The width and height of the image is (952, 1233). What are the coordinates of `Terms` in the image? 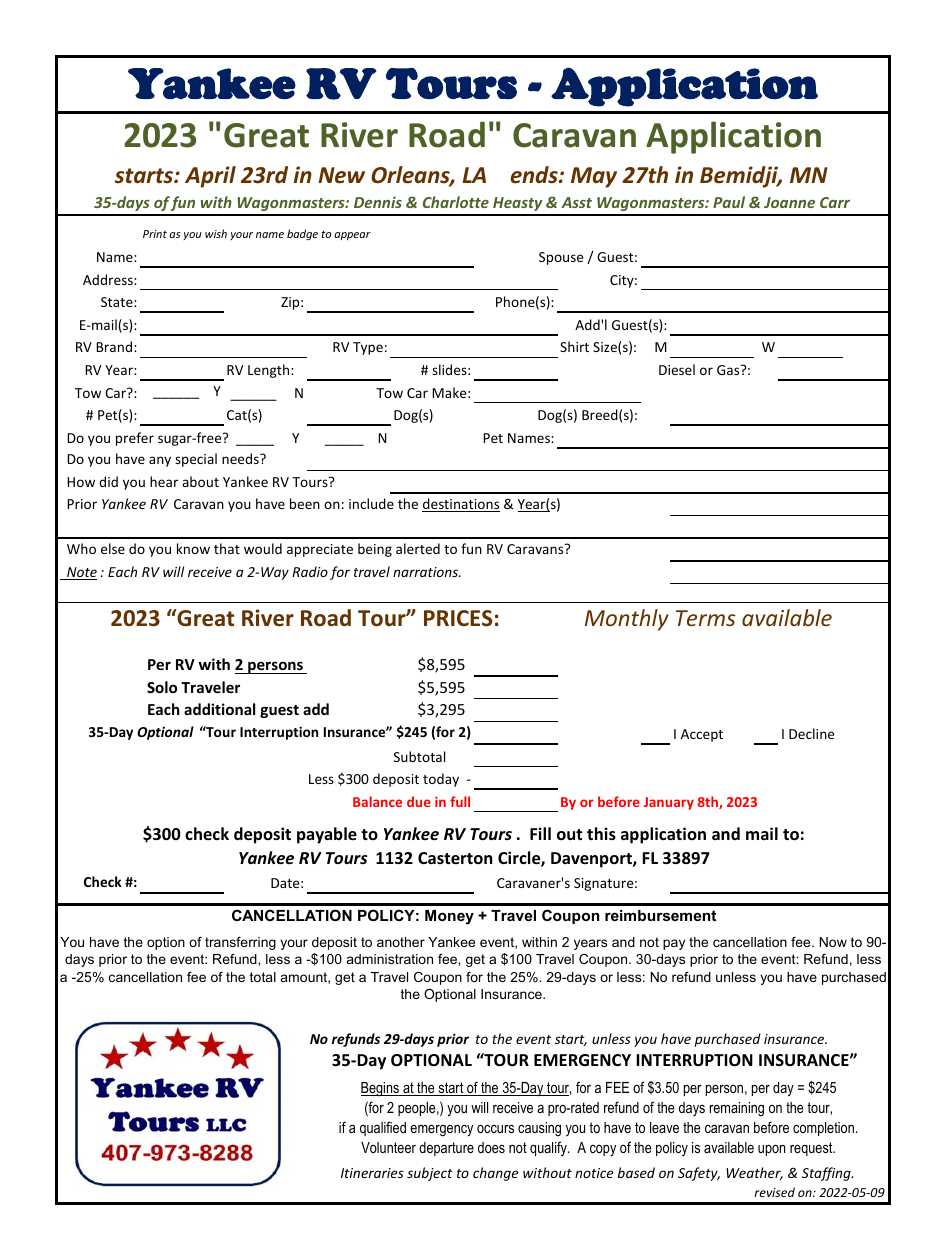 It's located at (706, 618).
